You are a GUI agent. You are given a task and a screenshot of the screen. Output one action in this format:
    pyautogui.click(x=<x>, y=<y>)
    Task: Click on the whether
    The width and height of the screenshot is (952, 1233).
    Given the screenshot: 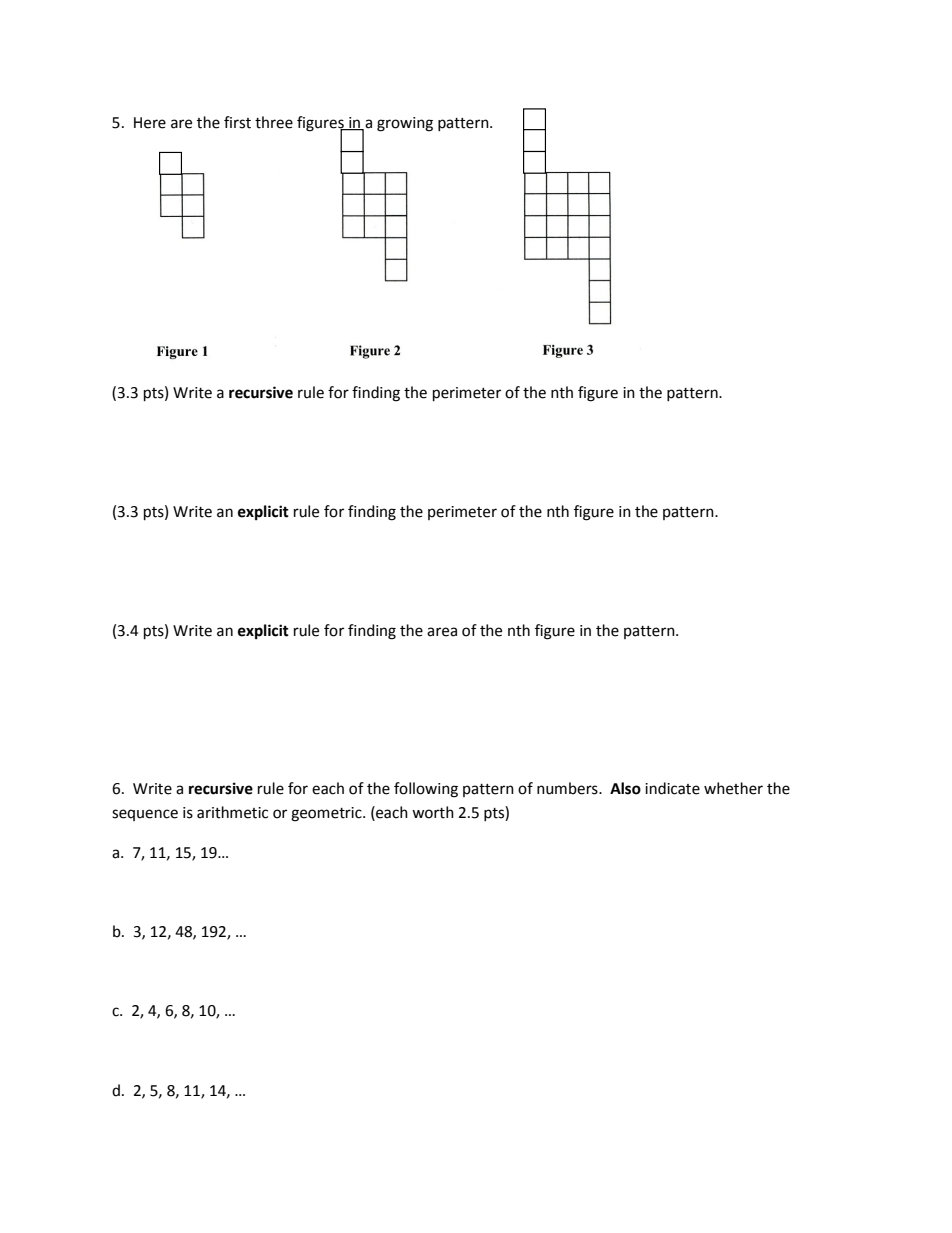 What is the action you would take?
    pyautogui.click(x=733, y=788)
